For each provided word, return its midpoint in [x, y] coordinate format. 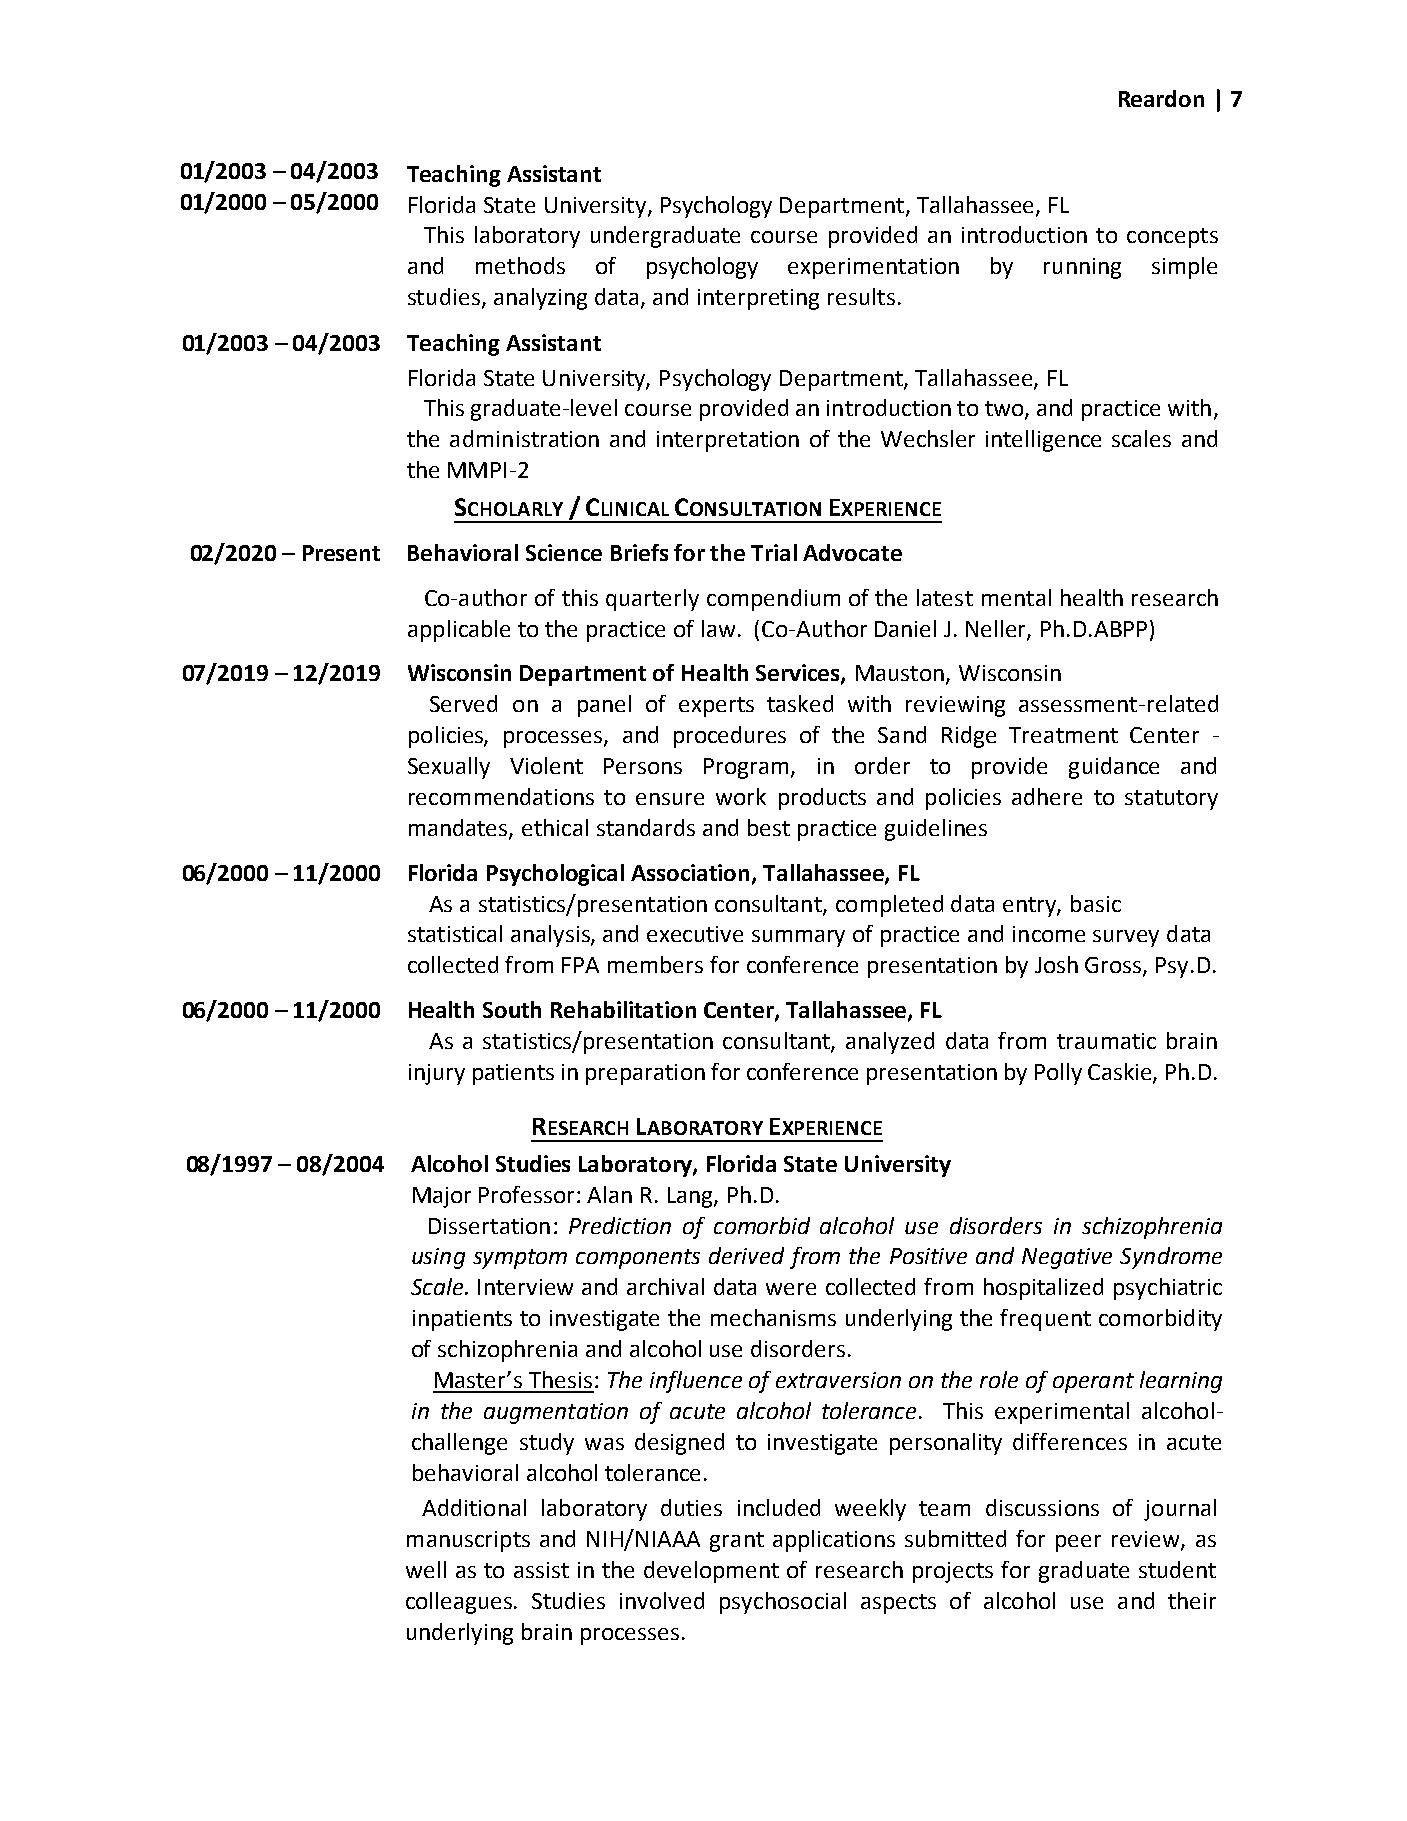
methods [520, 265]
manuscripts [468, 1541]
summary [798, 938]
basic [1096, 903]
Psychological [555, 875]
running [1082, 268]
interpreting [758, 299]
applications [834, 1541]
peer [1078, 1543]
